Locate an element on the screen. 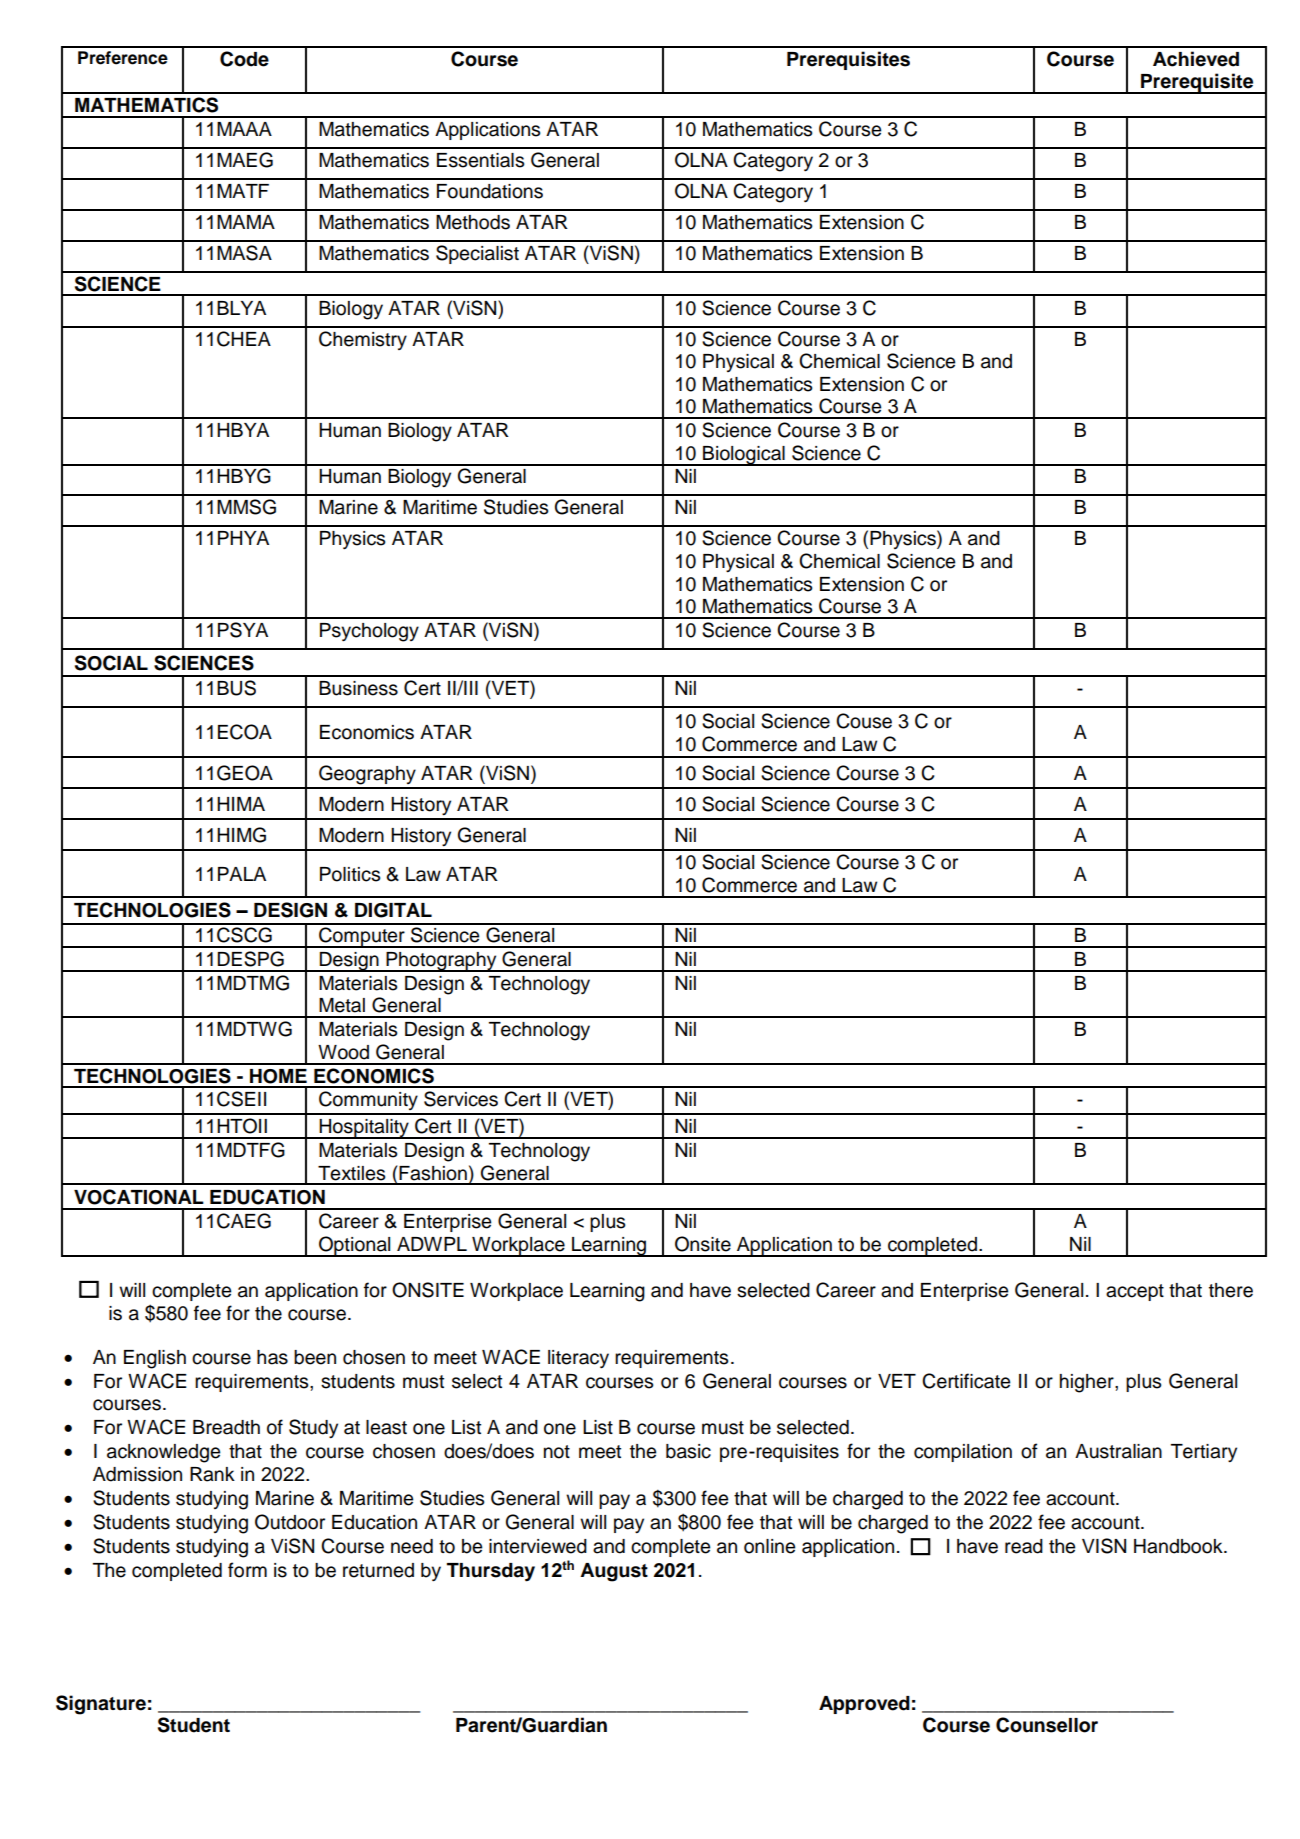  Essentials is located at coordinates (481, 160).
